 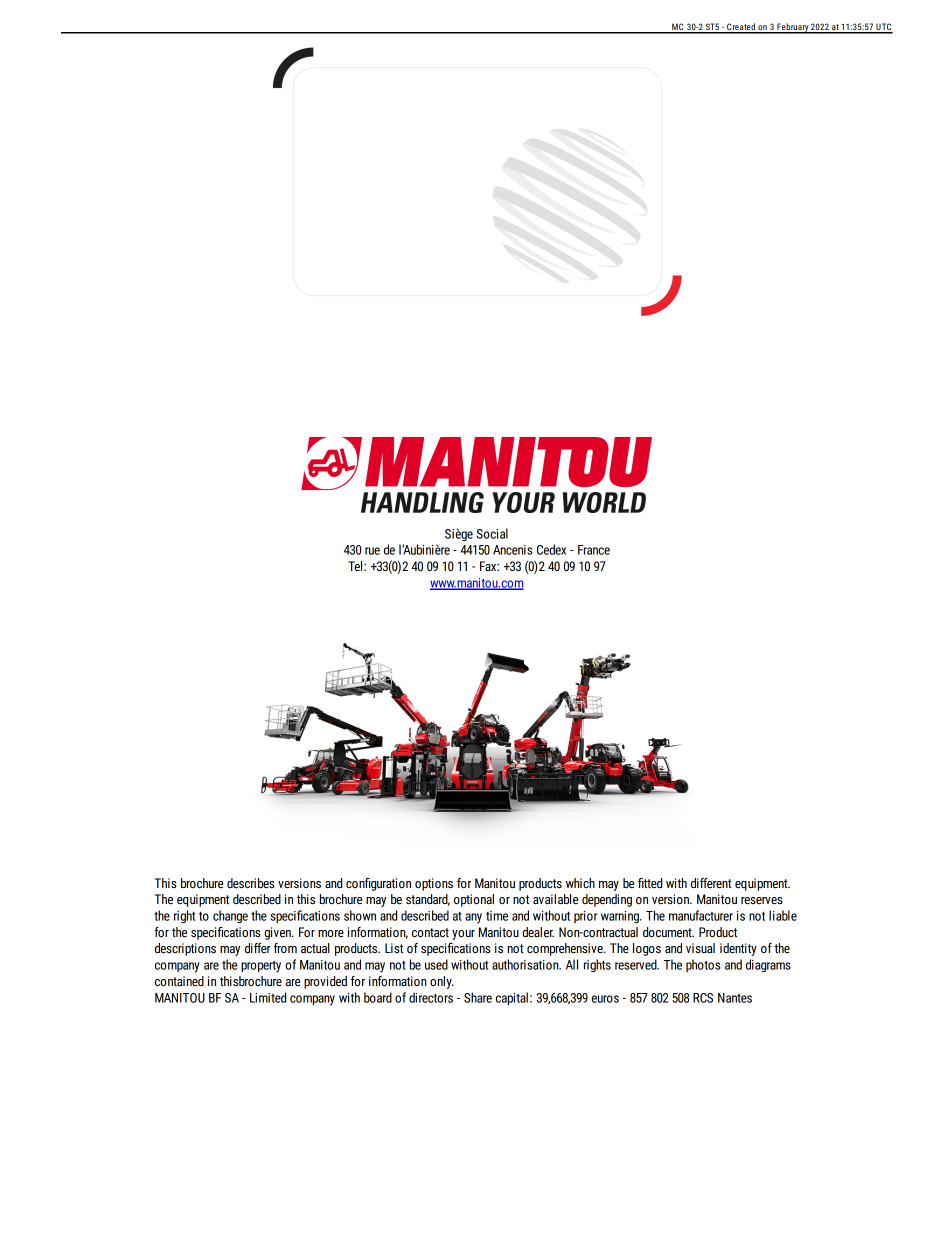 I want to click on photos, so click(x=703, y=965).
